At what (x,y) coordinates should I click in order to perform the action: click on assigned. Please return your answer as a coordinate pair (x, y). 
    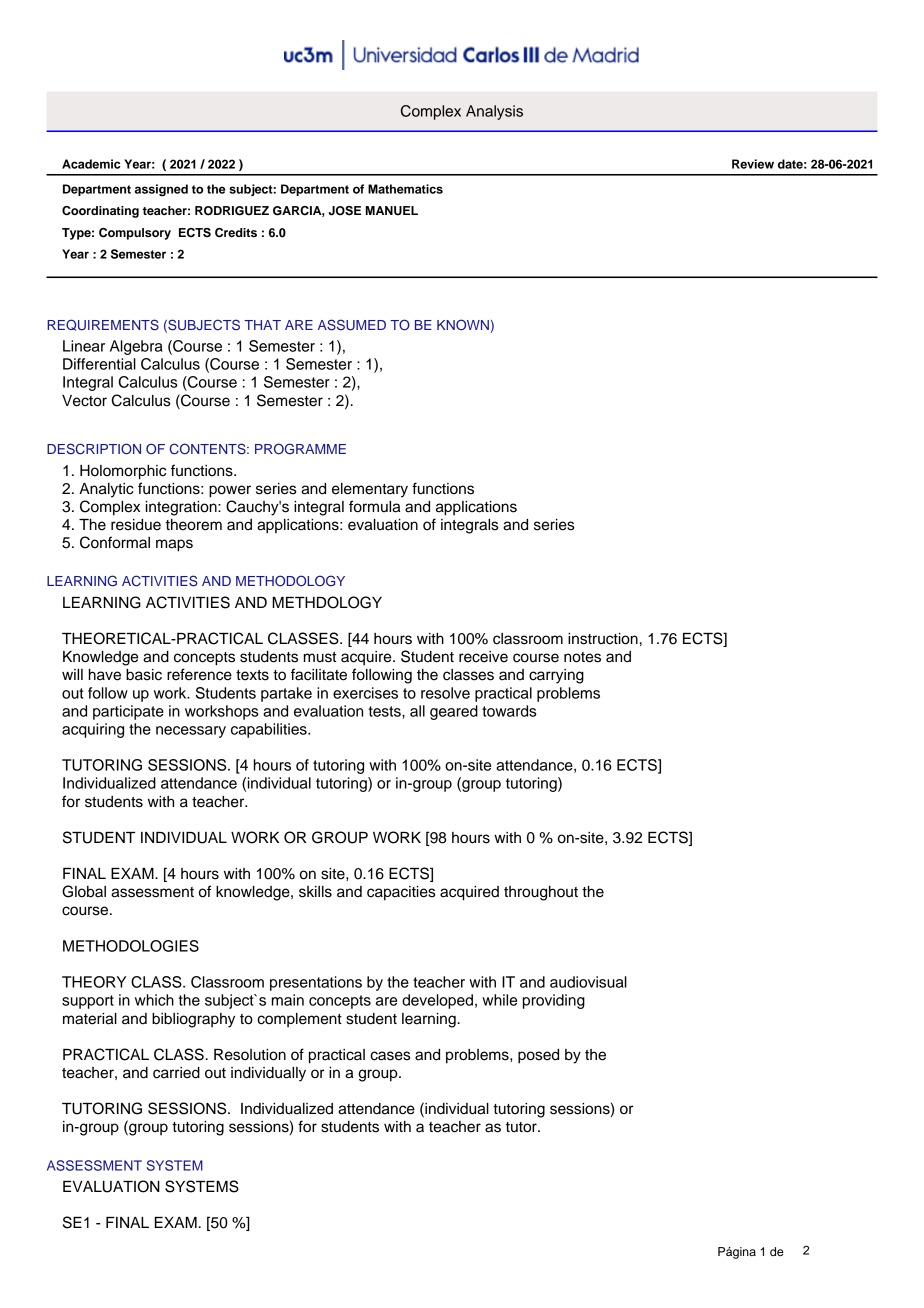
    Looking at the image, I should click on (161, 190).
